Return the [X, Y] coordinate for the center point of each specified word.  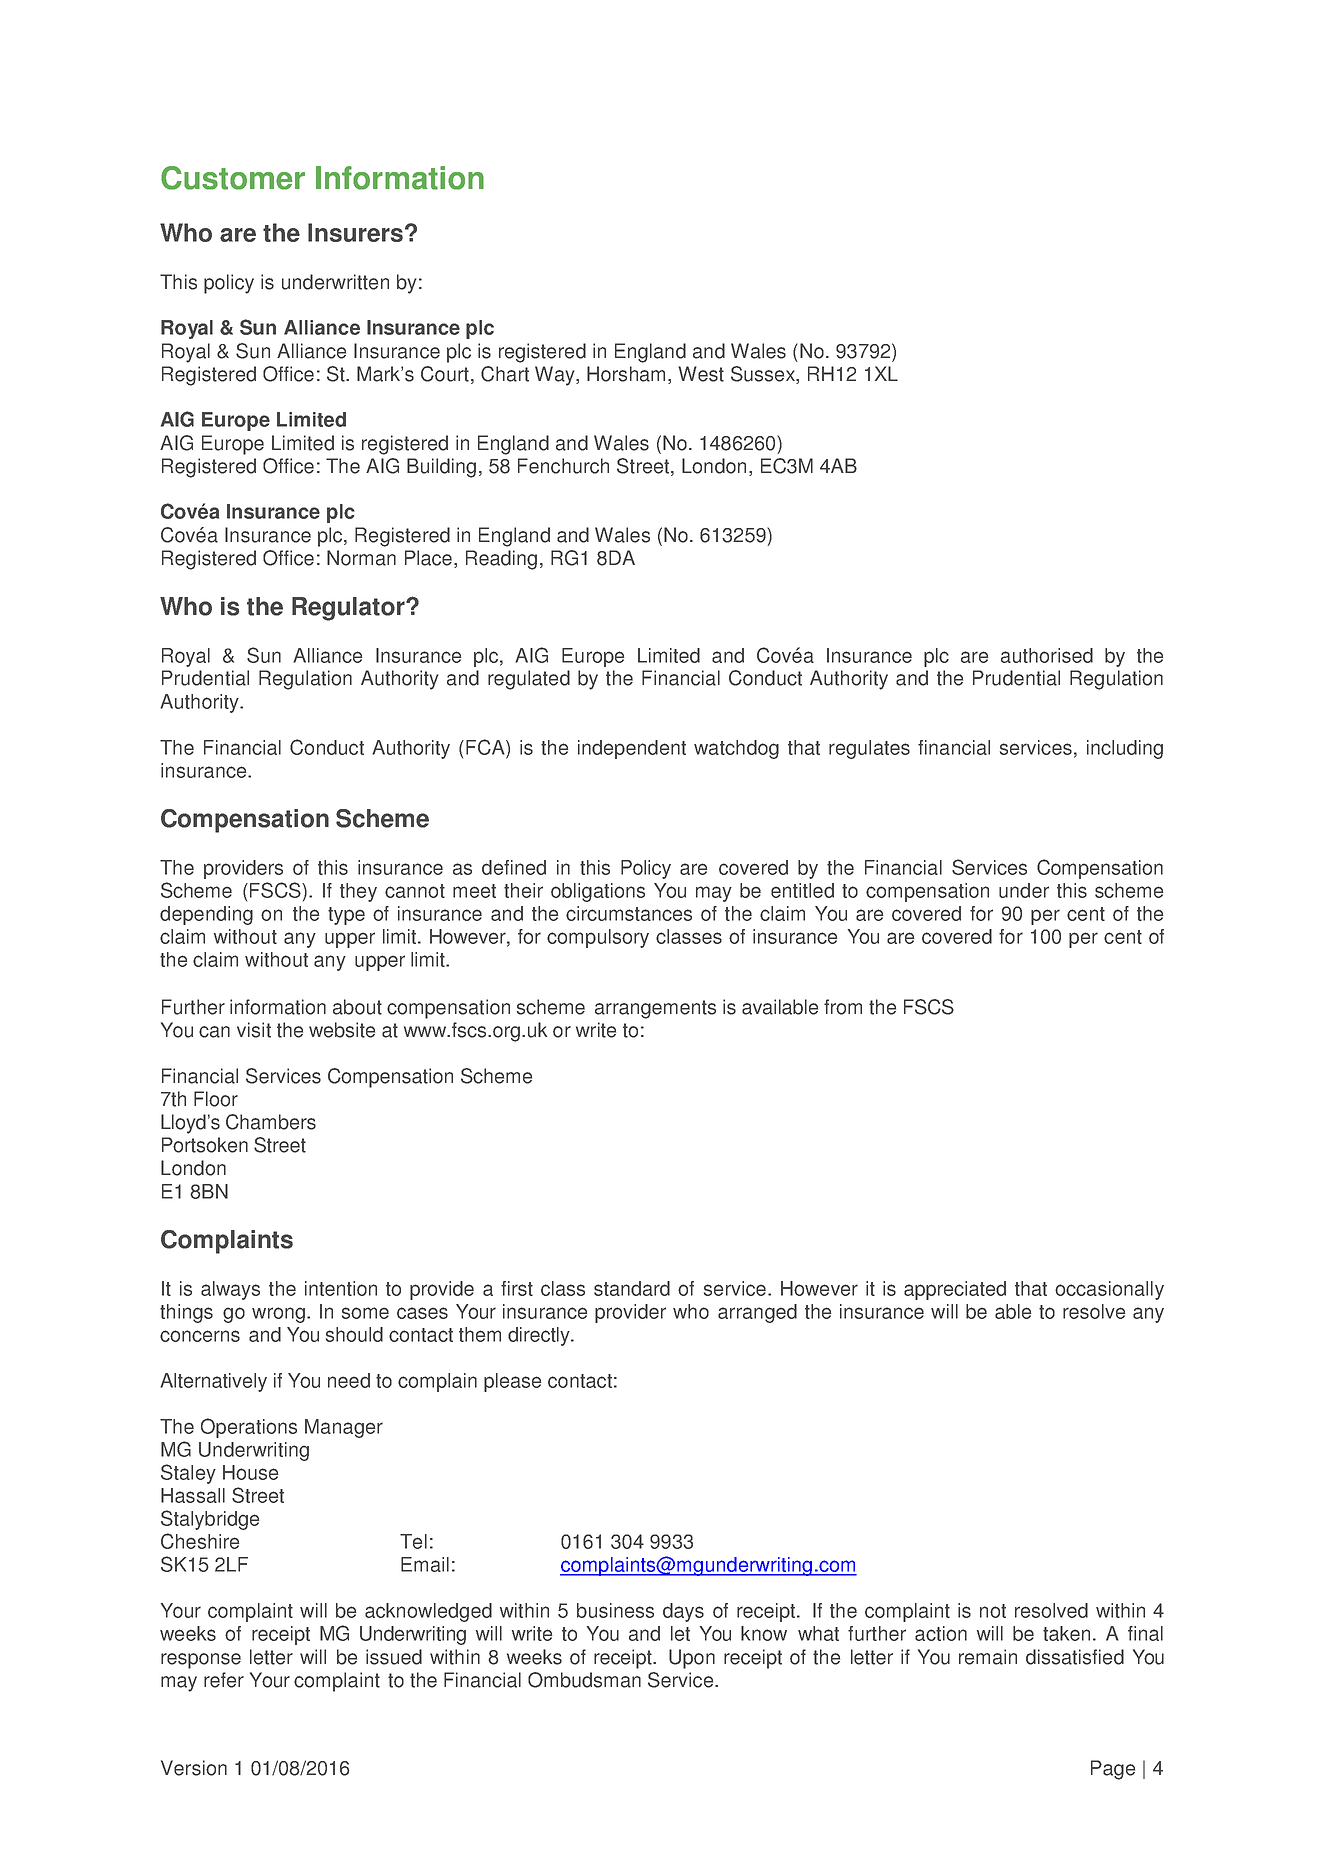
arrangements [655, 1009]
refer [224, 1680]
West [701, 374]
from [843, 1007]
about [357, 1007]
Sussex [764, 375]
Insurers [355, 232]
